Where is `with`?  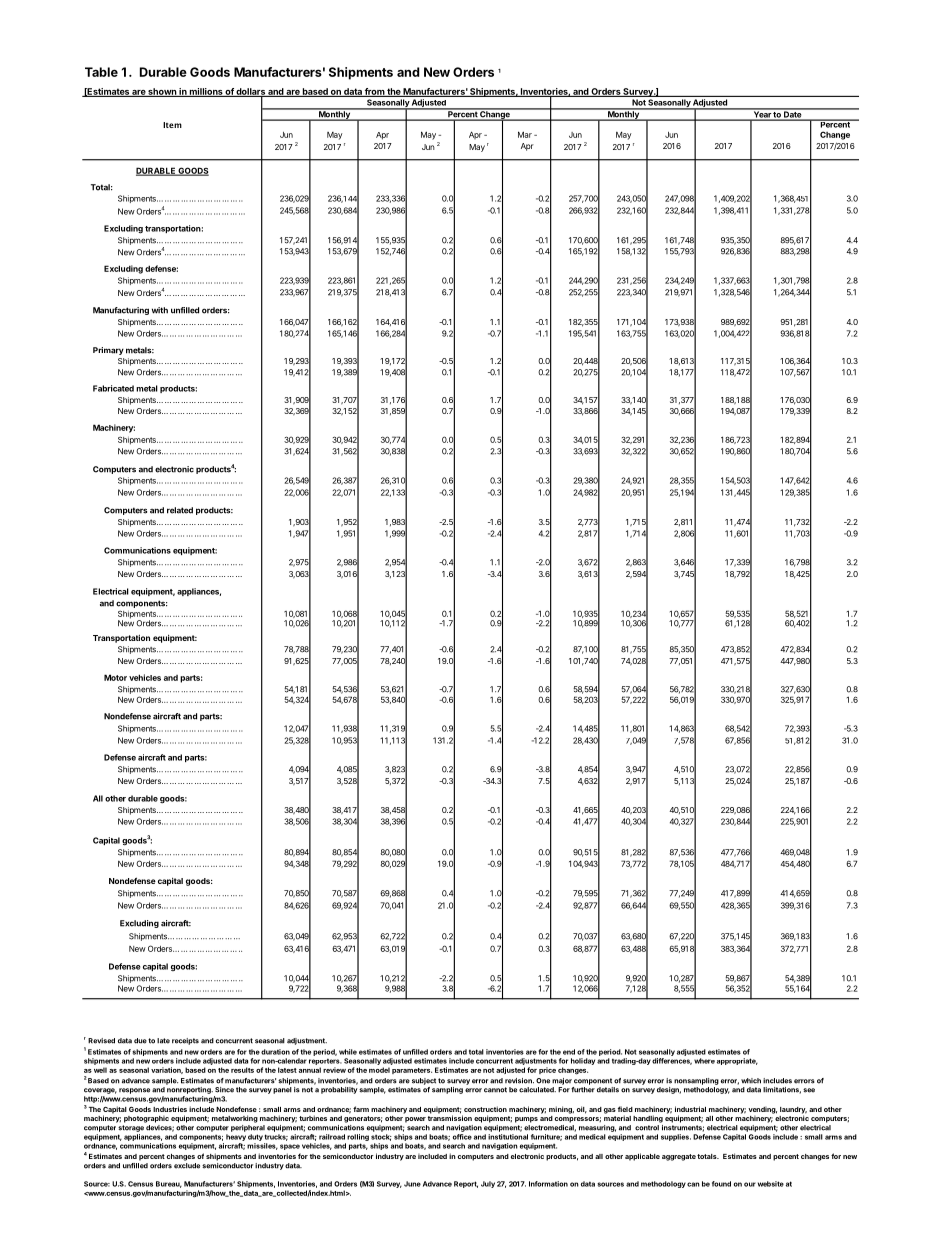
with is located at coordinates (160, 310).
